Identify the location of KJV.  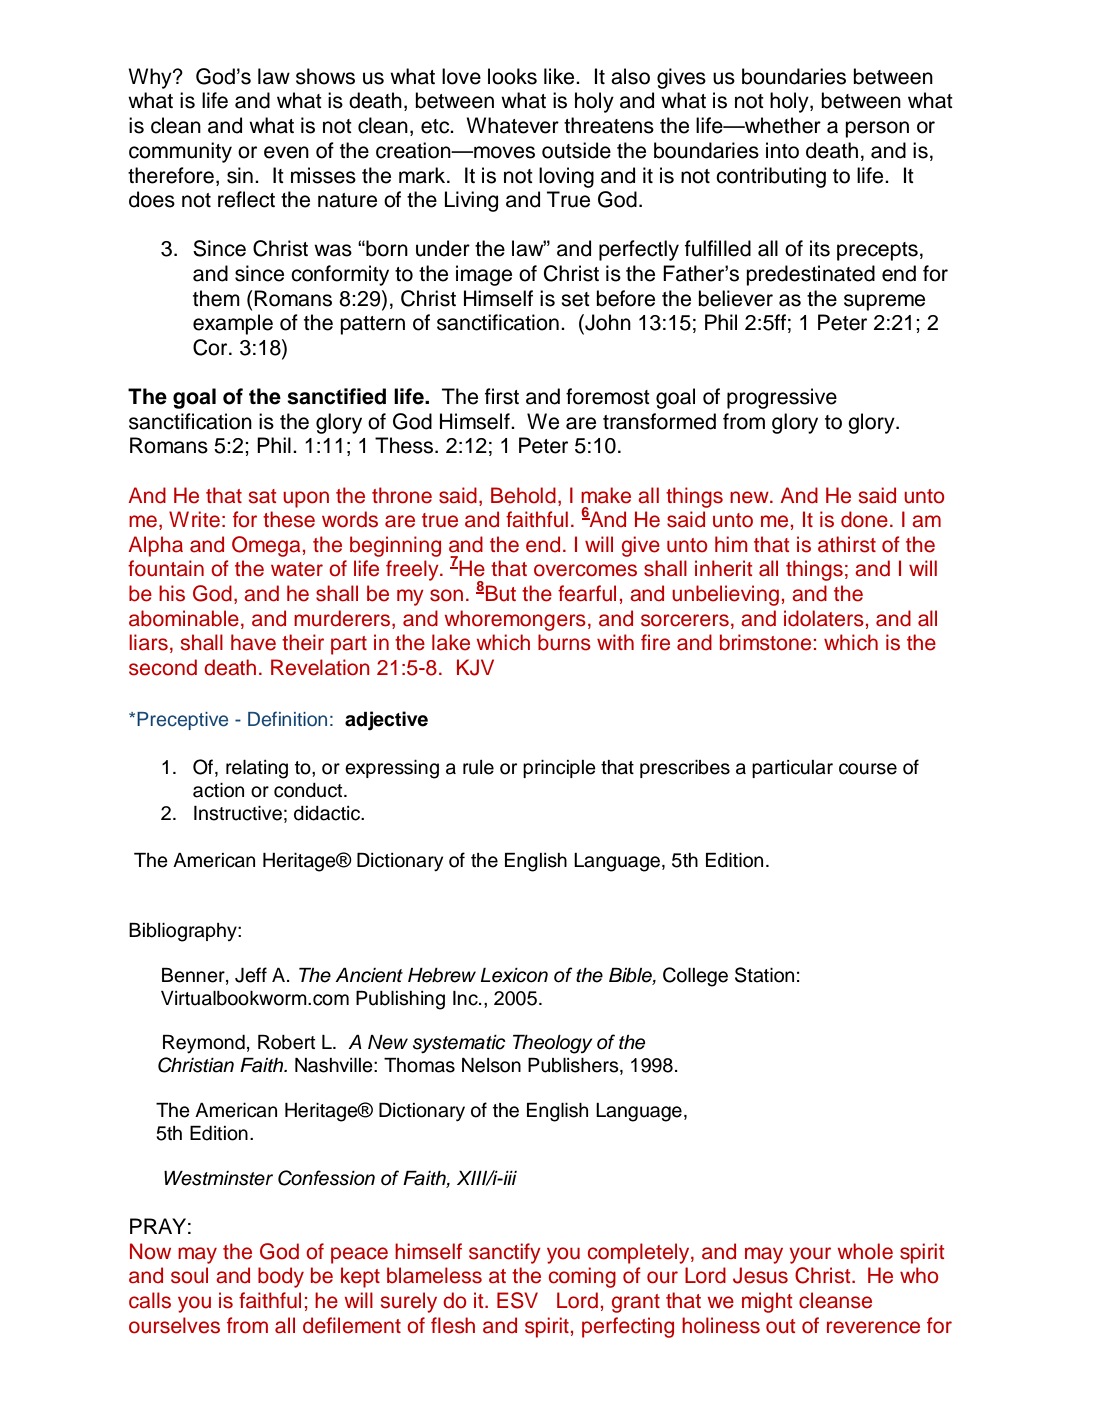
(475, 667).
